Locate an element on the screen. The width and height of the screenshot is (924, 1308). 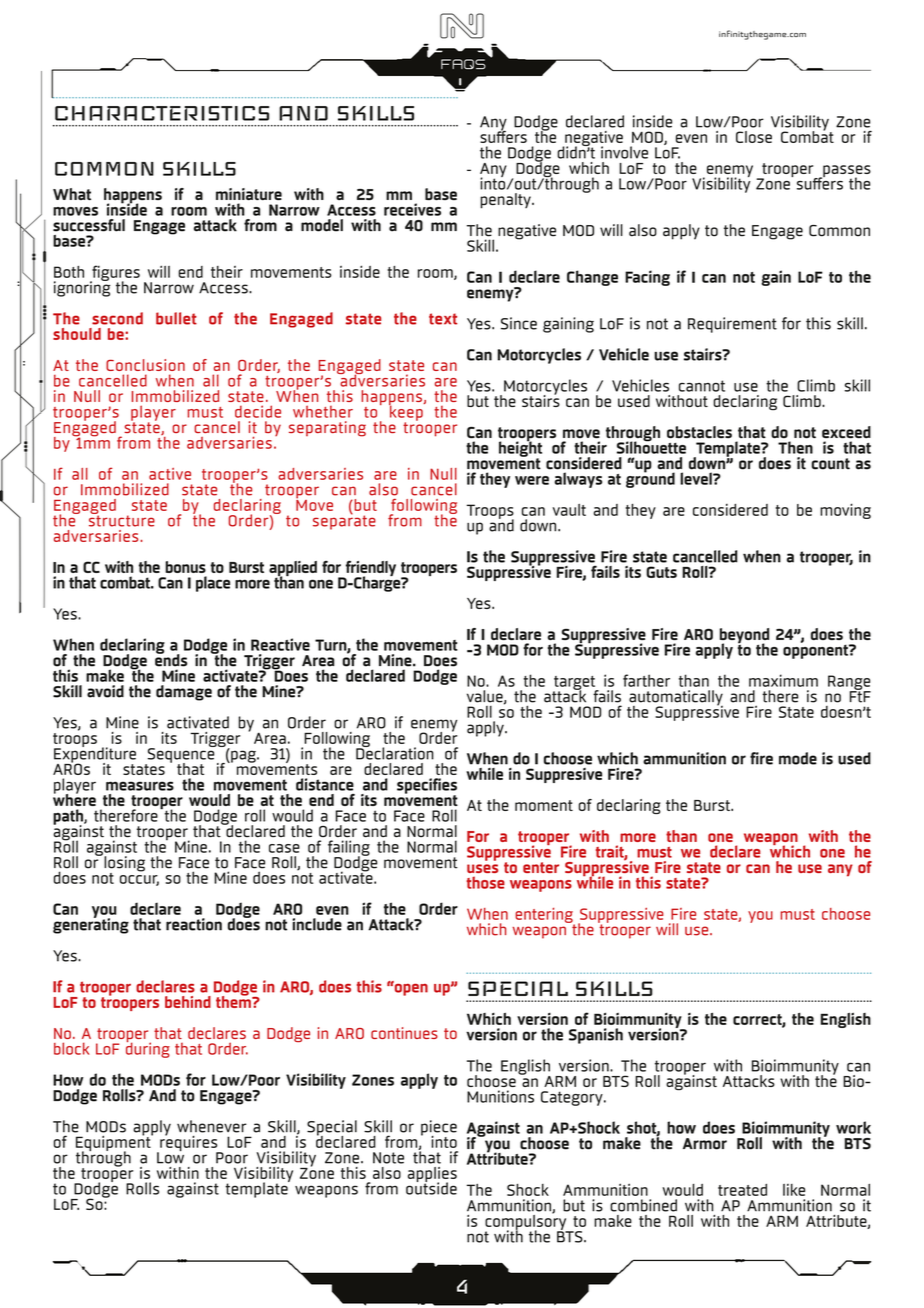
treated is located at coordinates (742, 1190).
